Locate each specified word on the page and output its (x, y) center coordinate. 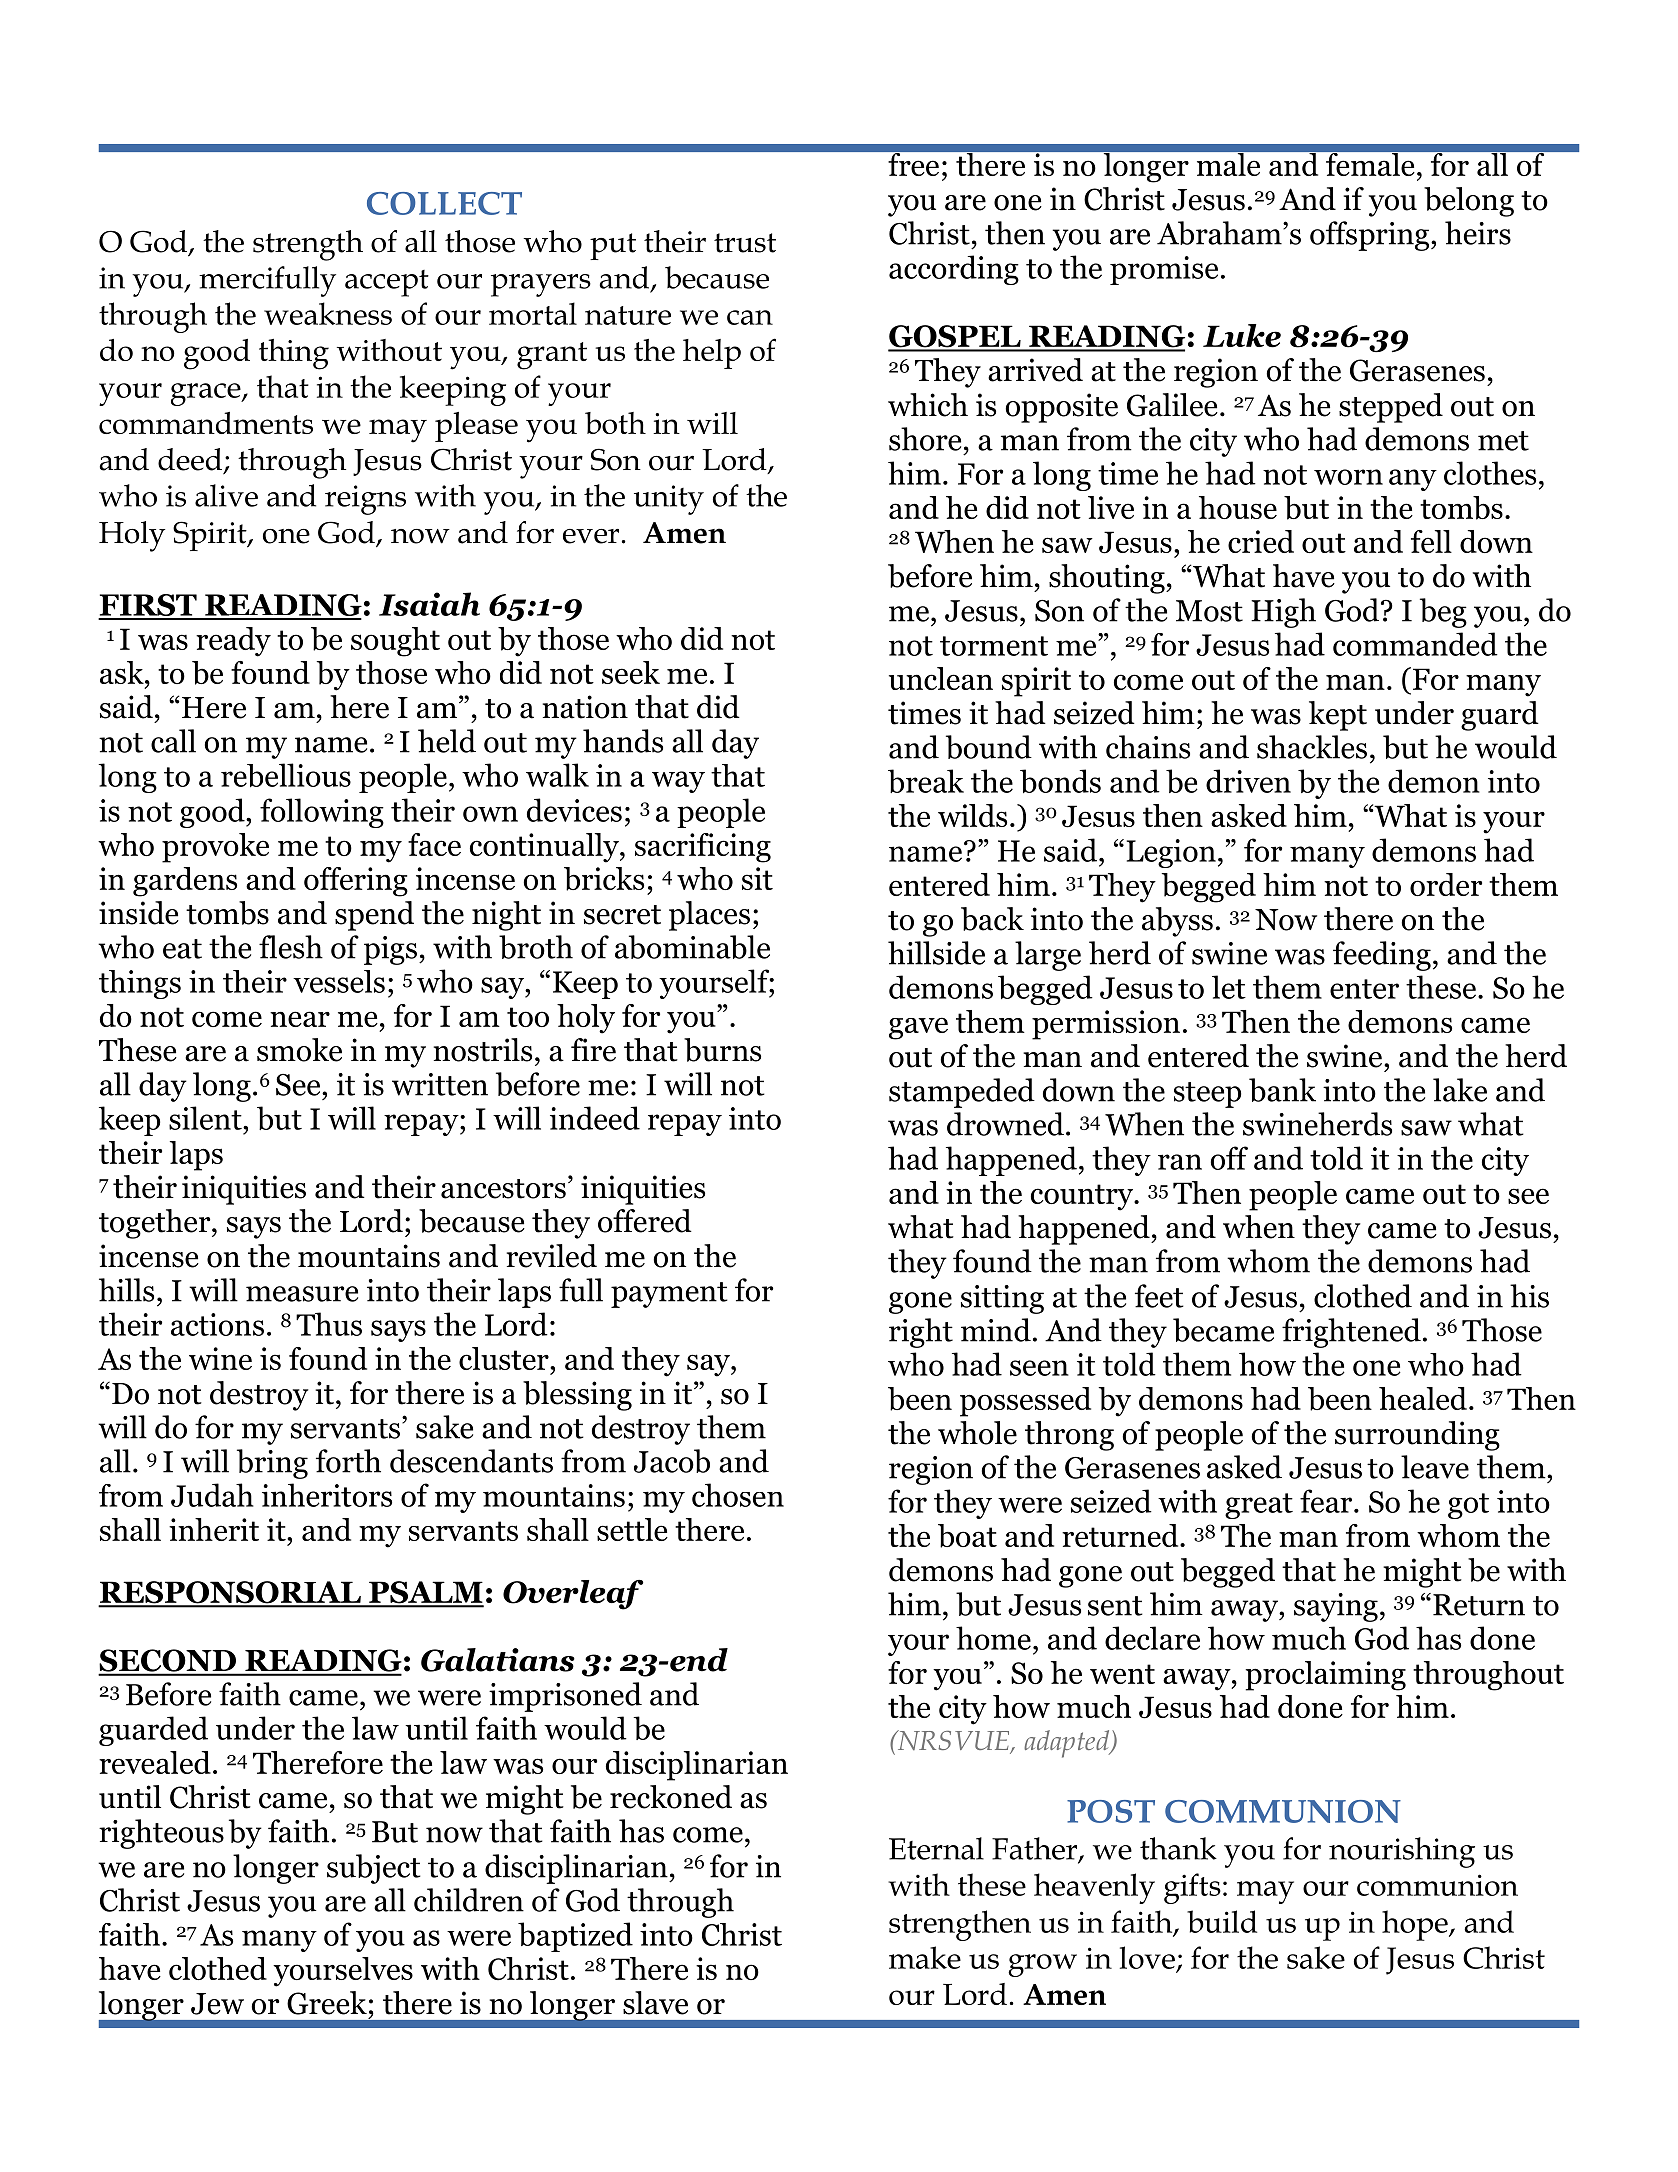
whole (977, 1433)
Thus (329, 1324)
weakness (328, 313)
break (926, 781)
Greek (327, 2003)
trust (745, 243)
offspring (1371, 236)
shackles (1312, 747)
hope (1416, 1925)
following (322, 813)
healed (1423, 1398)
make (925, 1957)
